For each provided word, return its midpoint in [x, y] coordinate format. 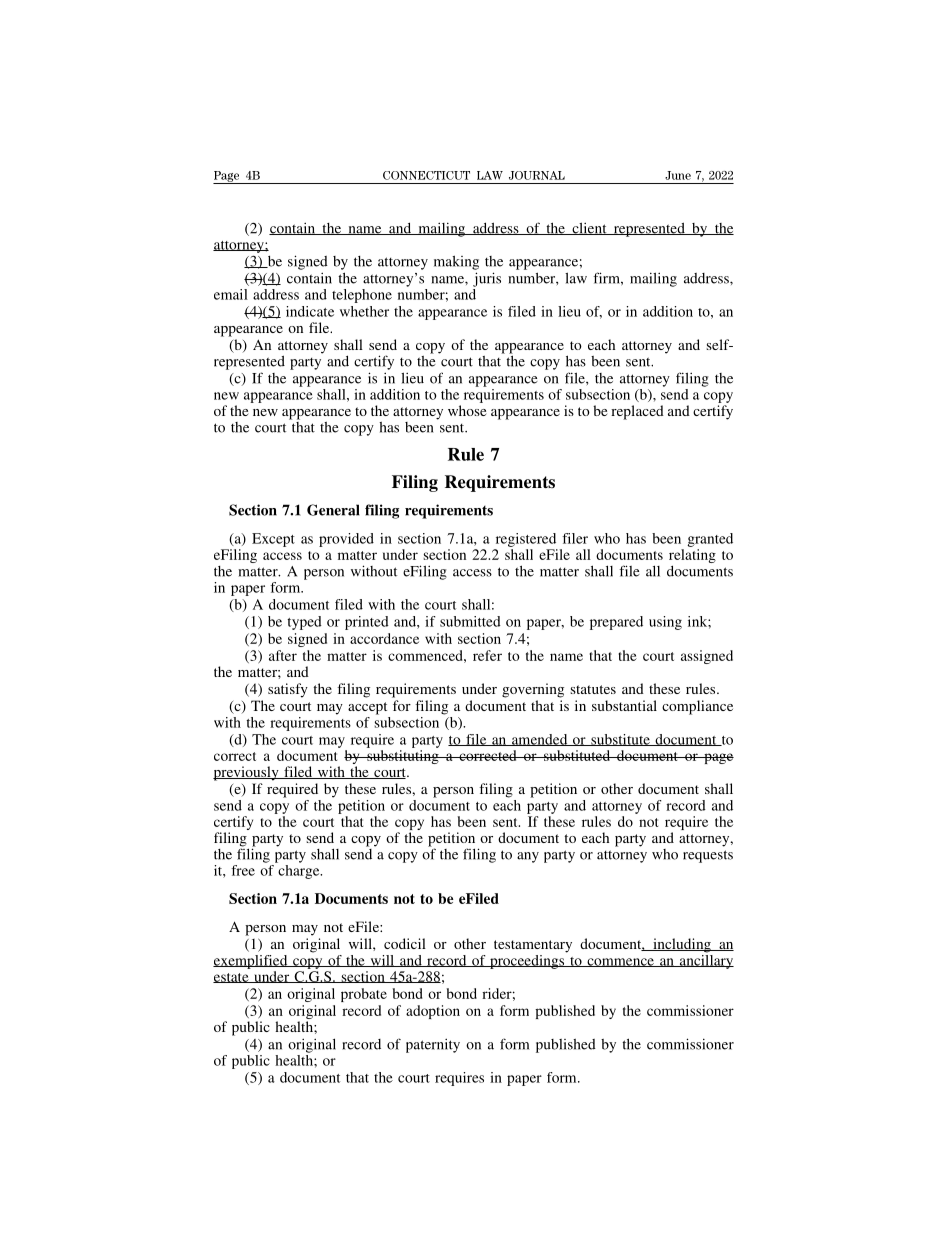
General [333, 510]
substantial [624, 705]
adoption [433, 1012]
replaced [637, 412]
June [678, 175]
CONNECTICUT [426, 175]
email [231, 294]
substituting [403, 757]
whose [467, 410]
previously [247, 773]
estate [232, 978]
